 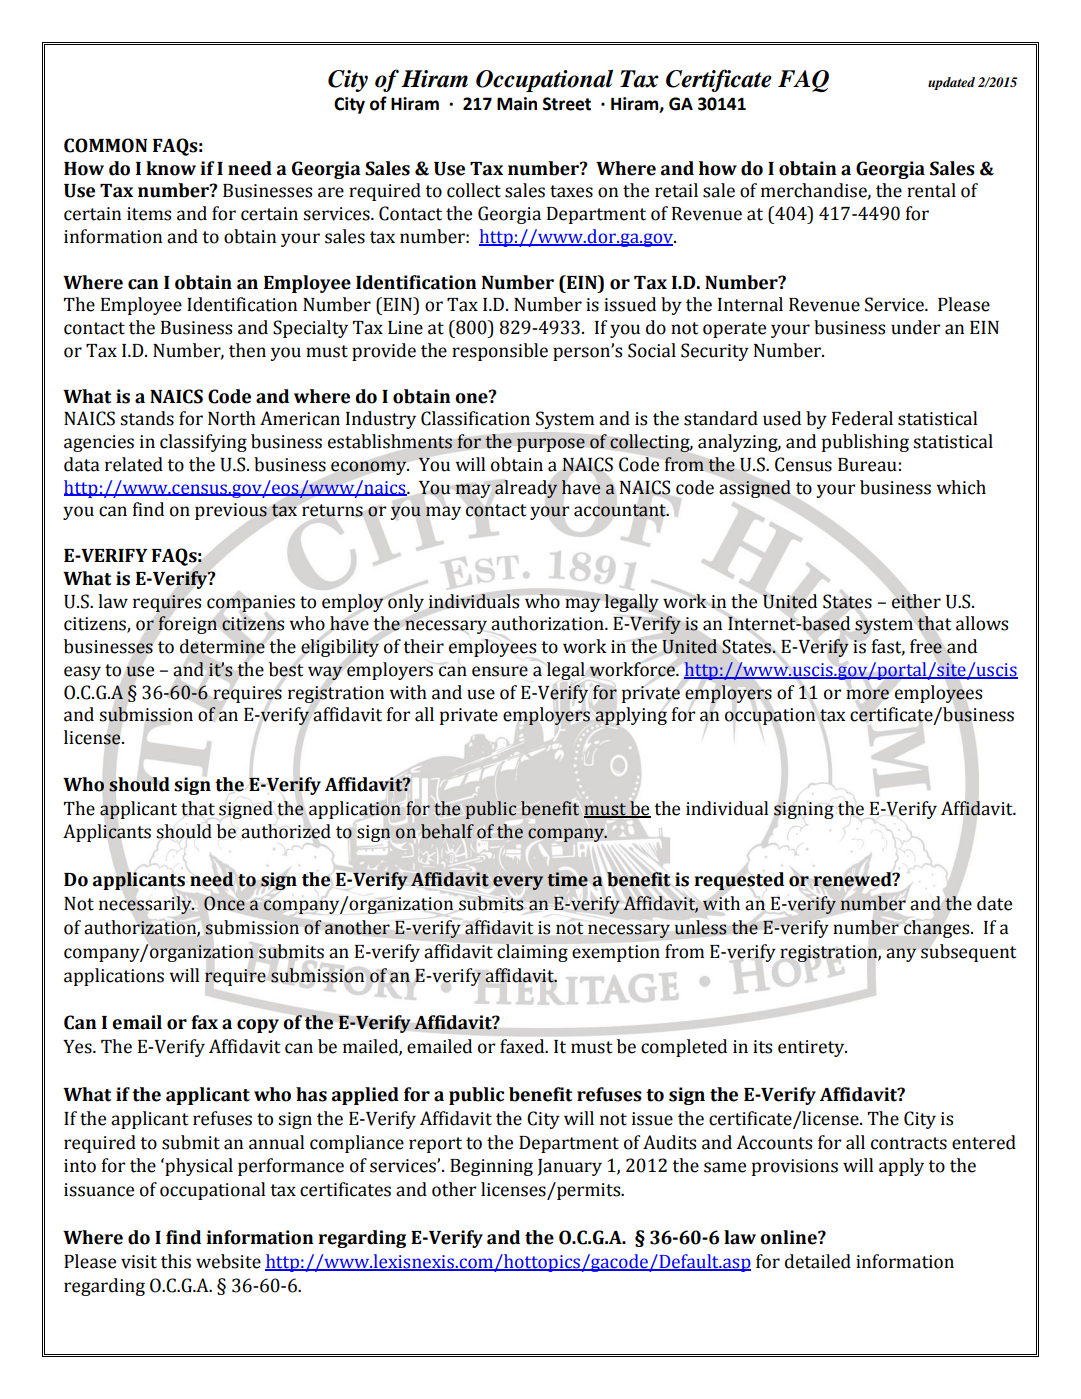 I want to click on this, so click(x=176, y=1261).
